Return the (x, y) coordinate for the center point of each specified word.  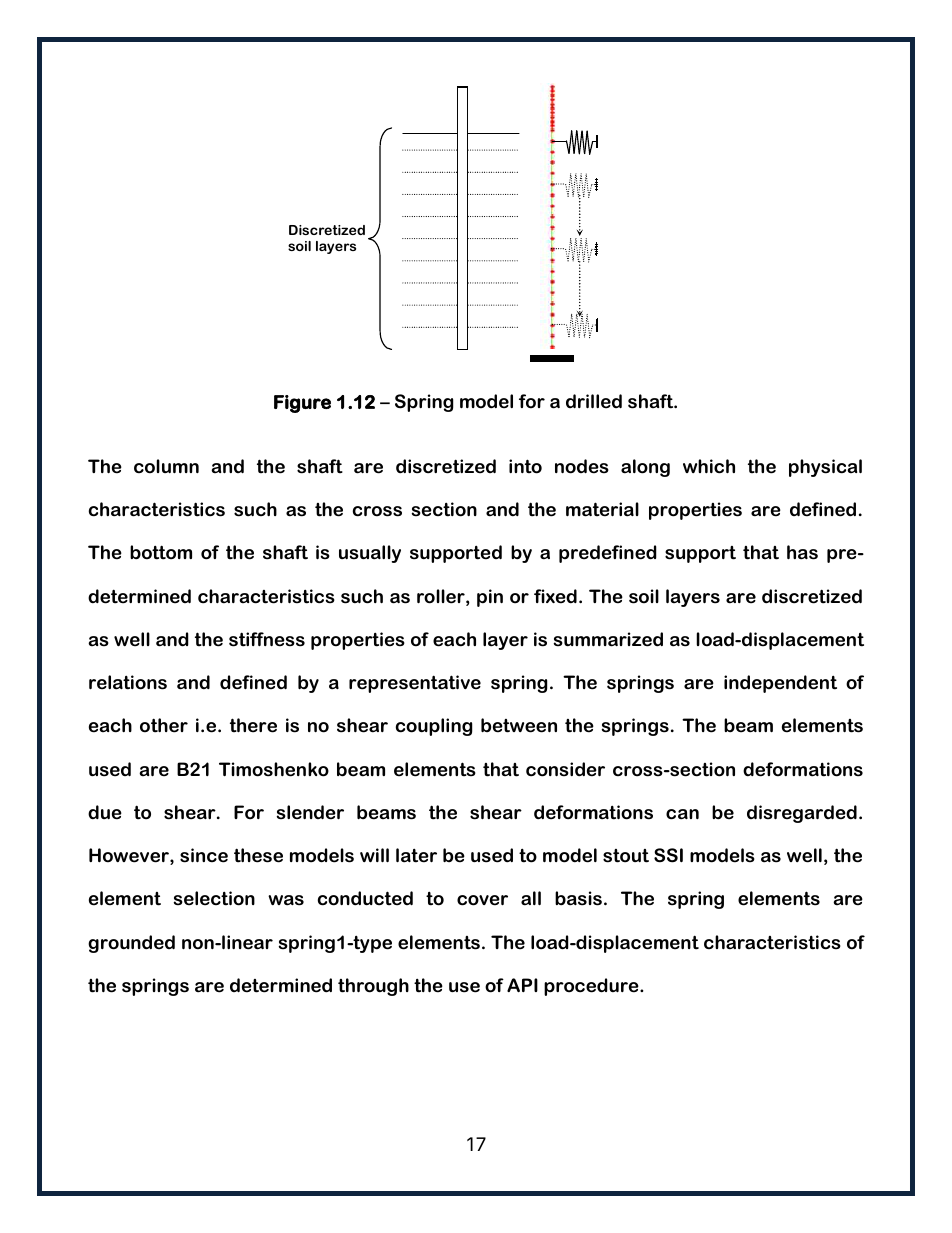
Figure (302, 404)
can (682, 814)
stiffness (267, 639)
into (525, 466)
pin (490, 598)
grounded (131, 944)
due (105, 812)
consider (565, 769)
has (802, 552)
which (709, 466)
